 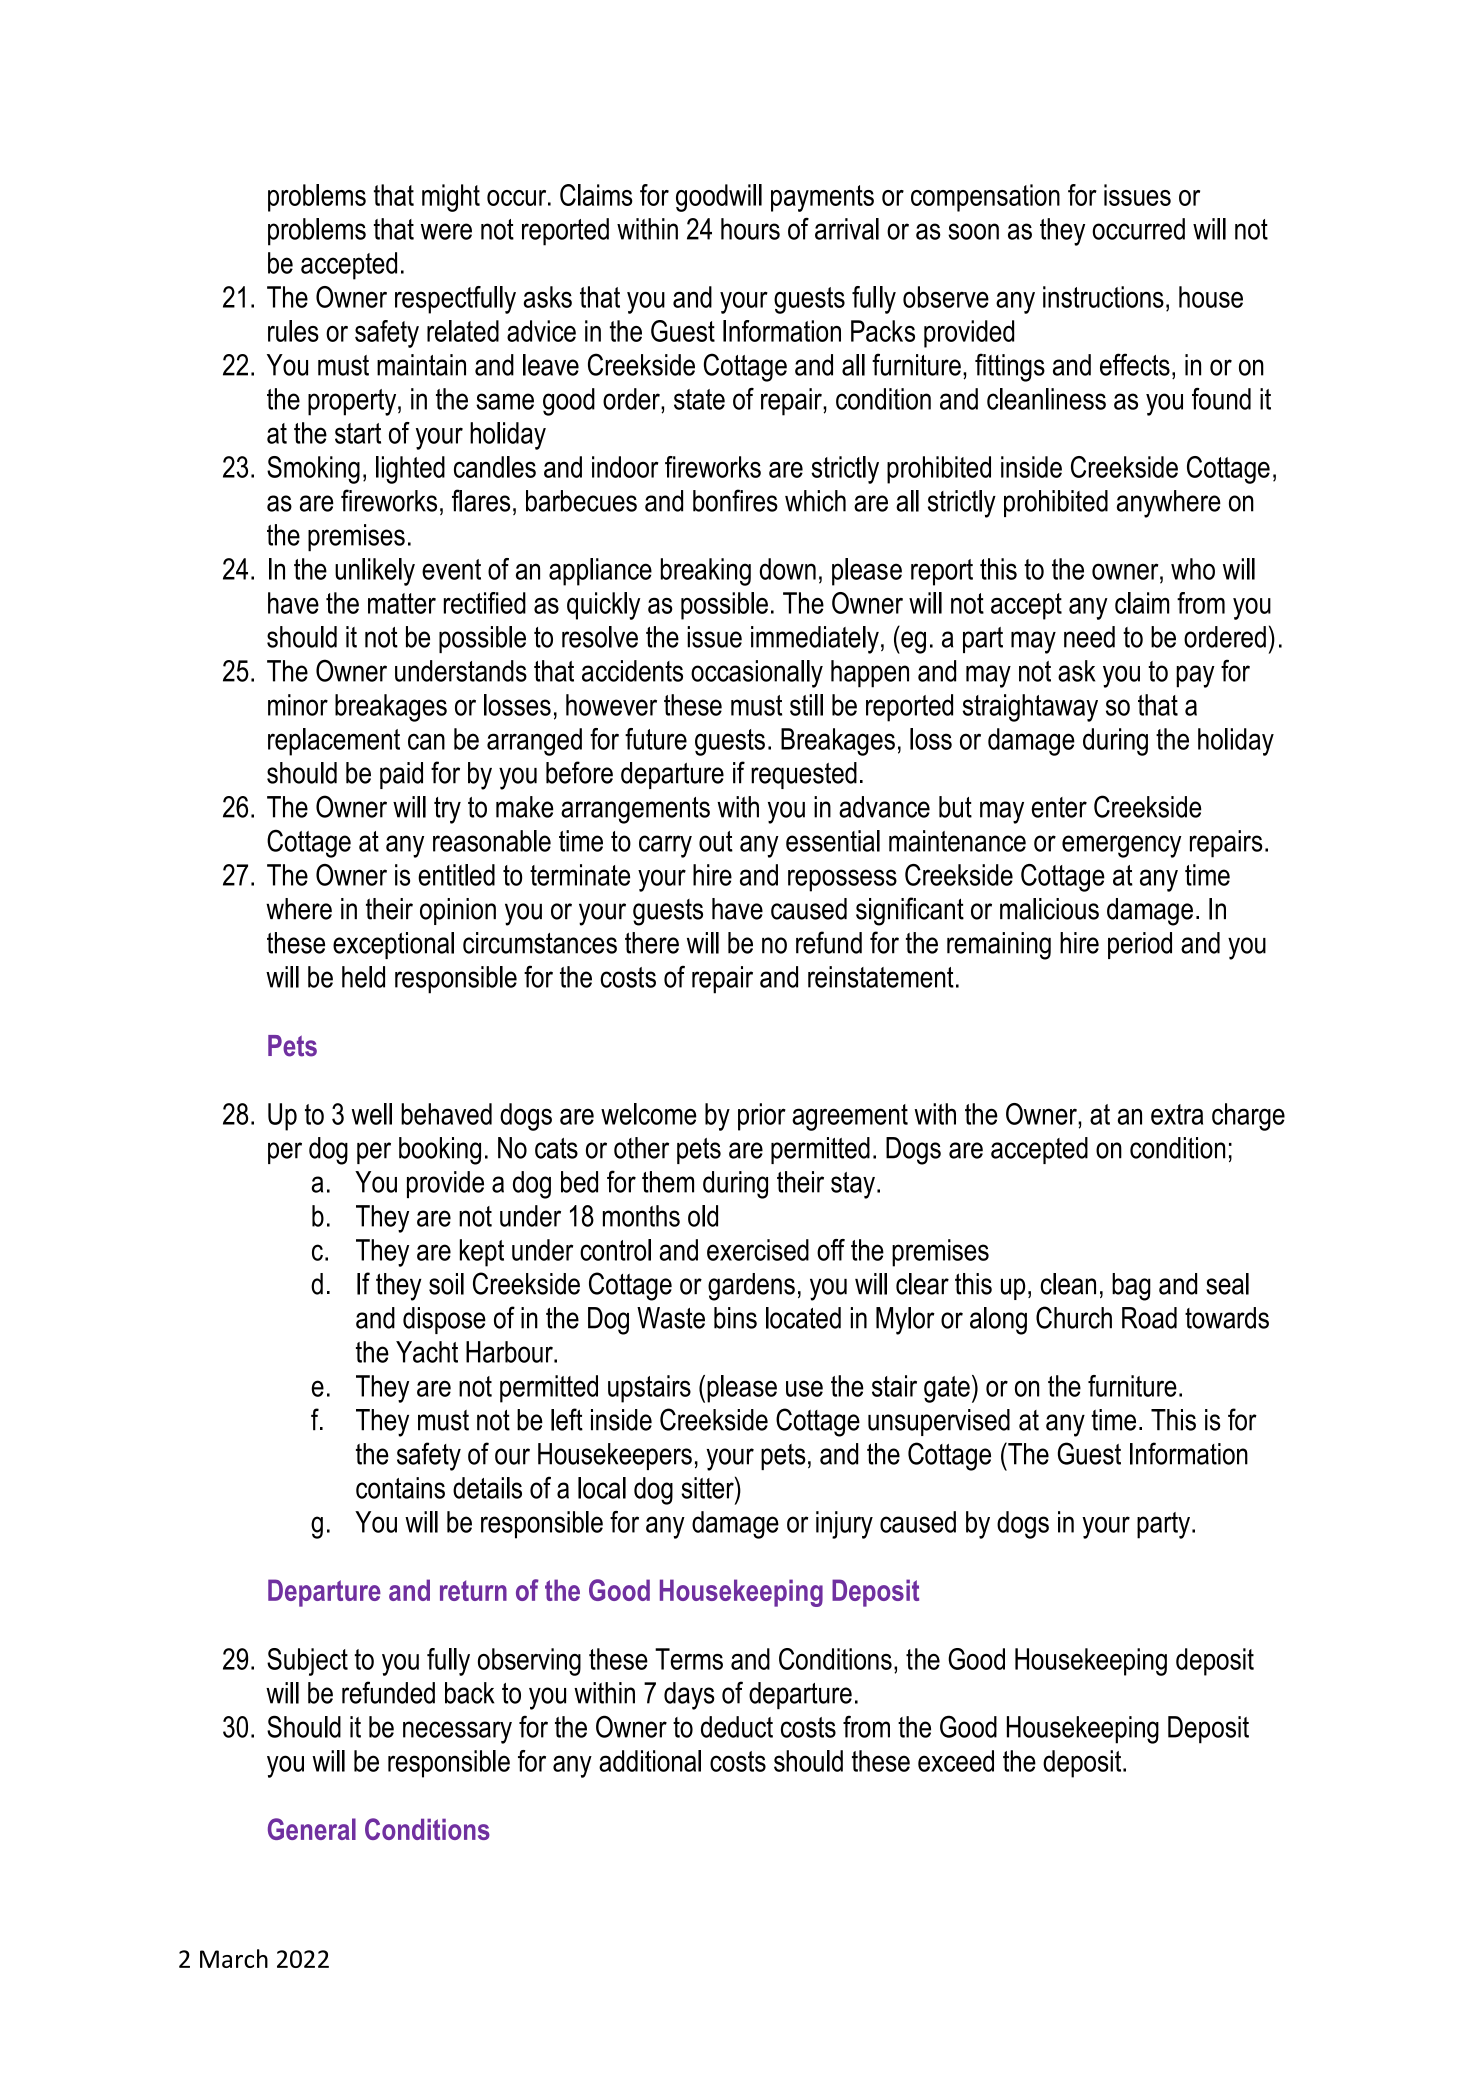 I want to click on prior, so click(x=762, y=1117).
